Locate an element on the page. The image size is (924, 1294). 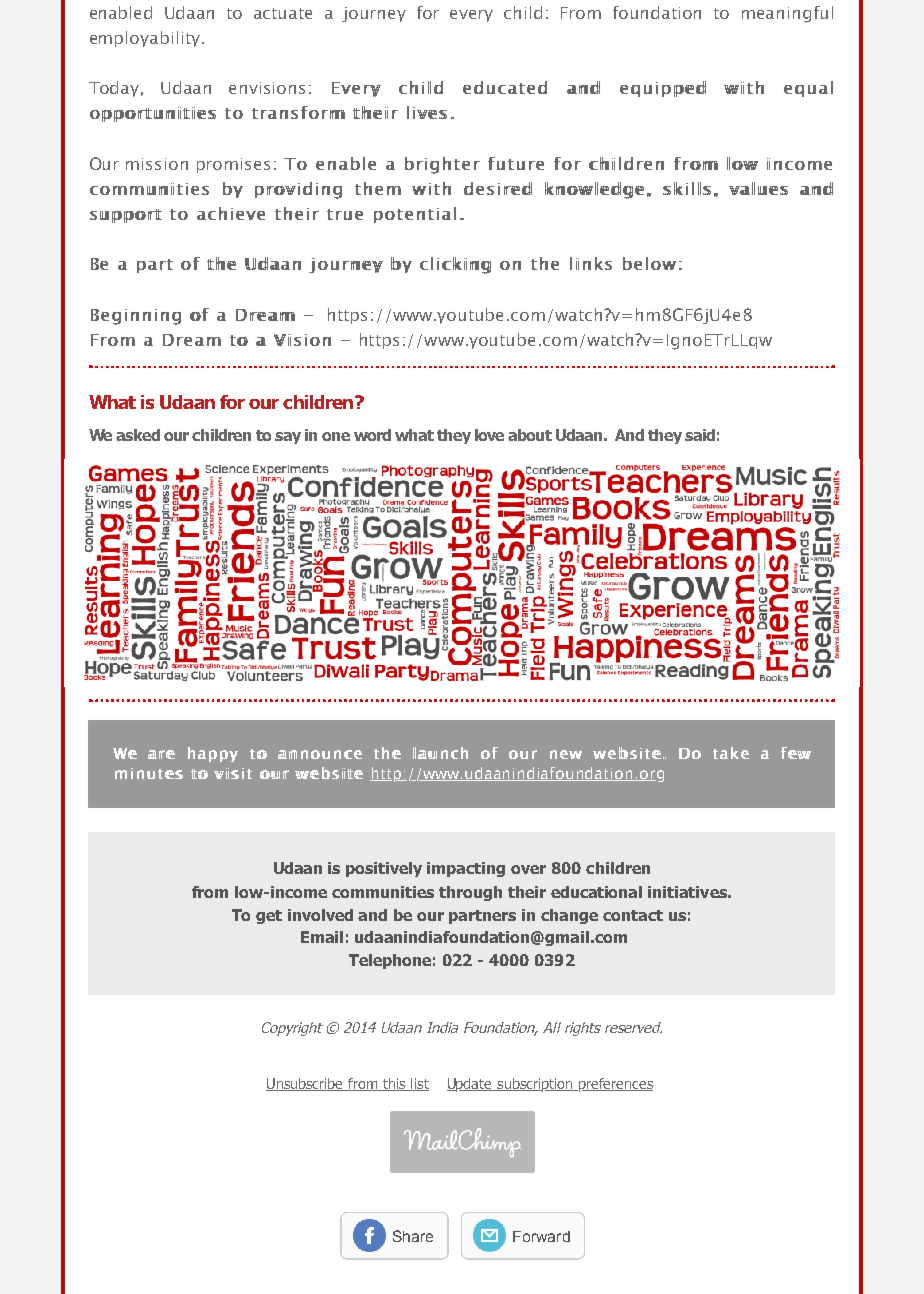
Share is located at coordinates (413, 1236).
